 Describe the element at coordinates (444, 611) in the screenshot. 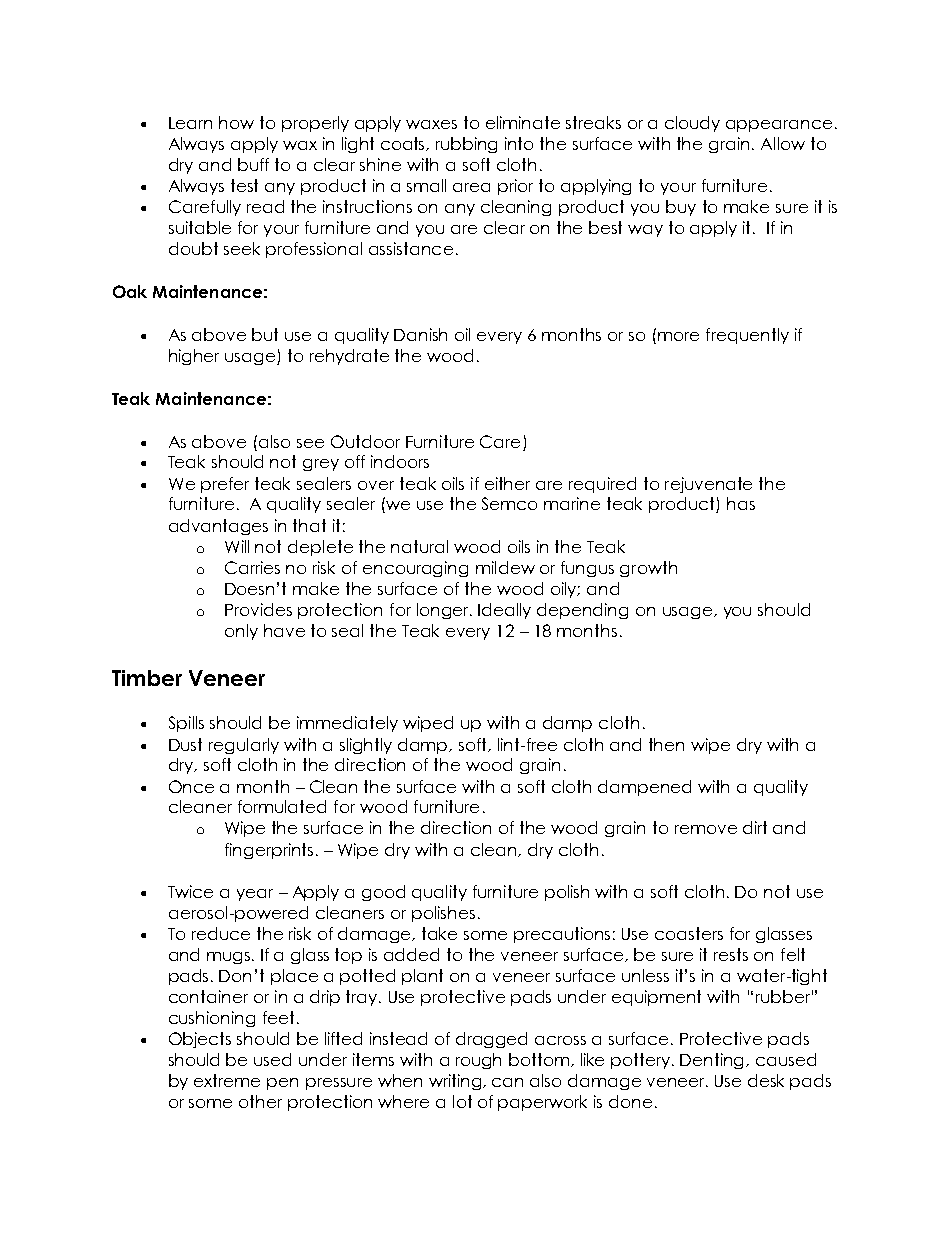

I see `longer` at that location.
